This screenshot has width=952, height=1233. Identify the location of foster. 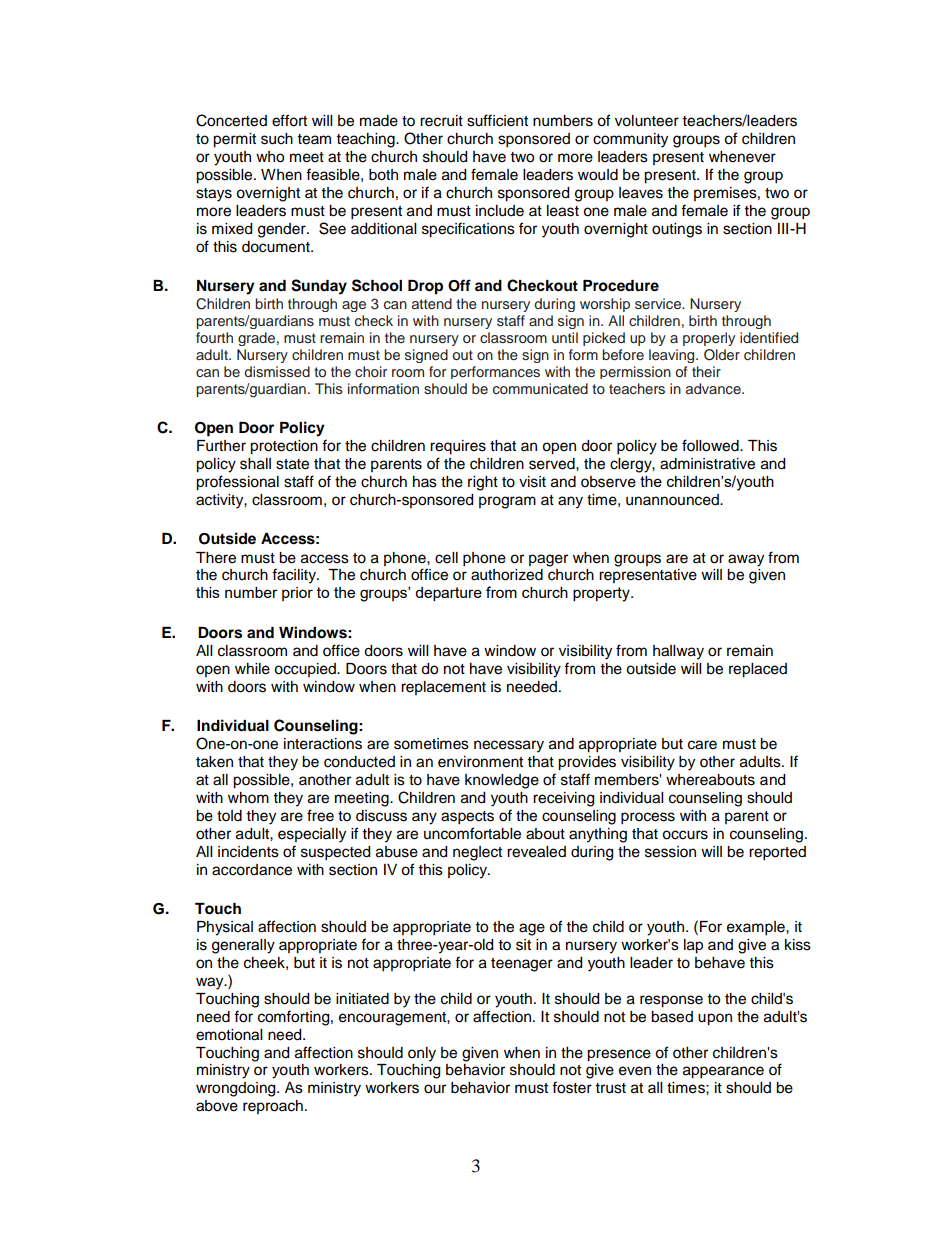
(572, 1087).
